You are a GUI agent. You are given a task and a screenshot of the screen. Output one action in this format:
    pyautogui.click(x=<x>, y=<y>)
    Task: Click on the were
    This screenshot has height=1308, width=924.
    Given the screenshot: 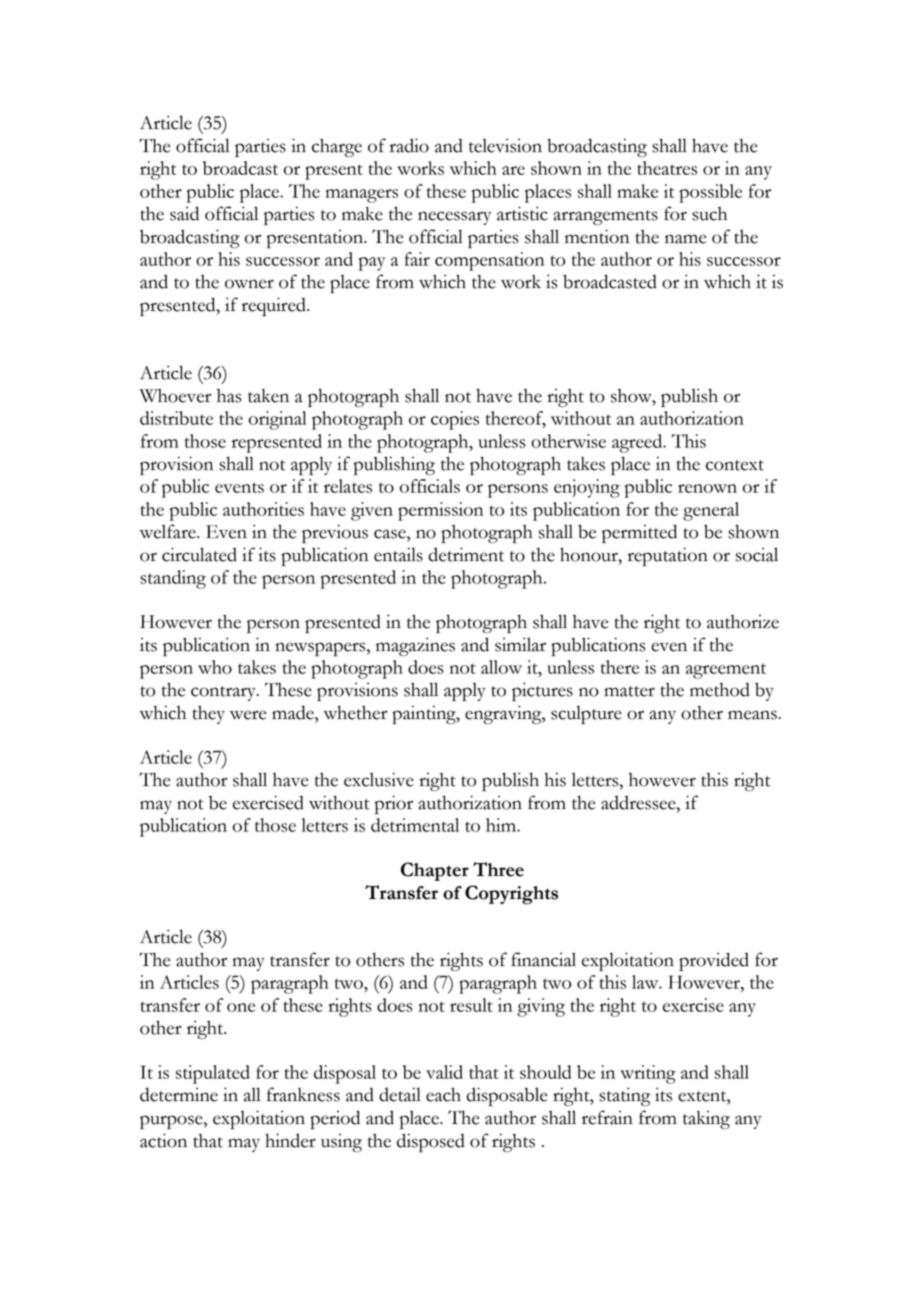 What is the action you would take?
    pyautogui.click(x=248, y=715)
